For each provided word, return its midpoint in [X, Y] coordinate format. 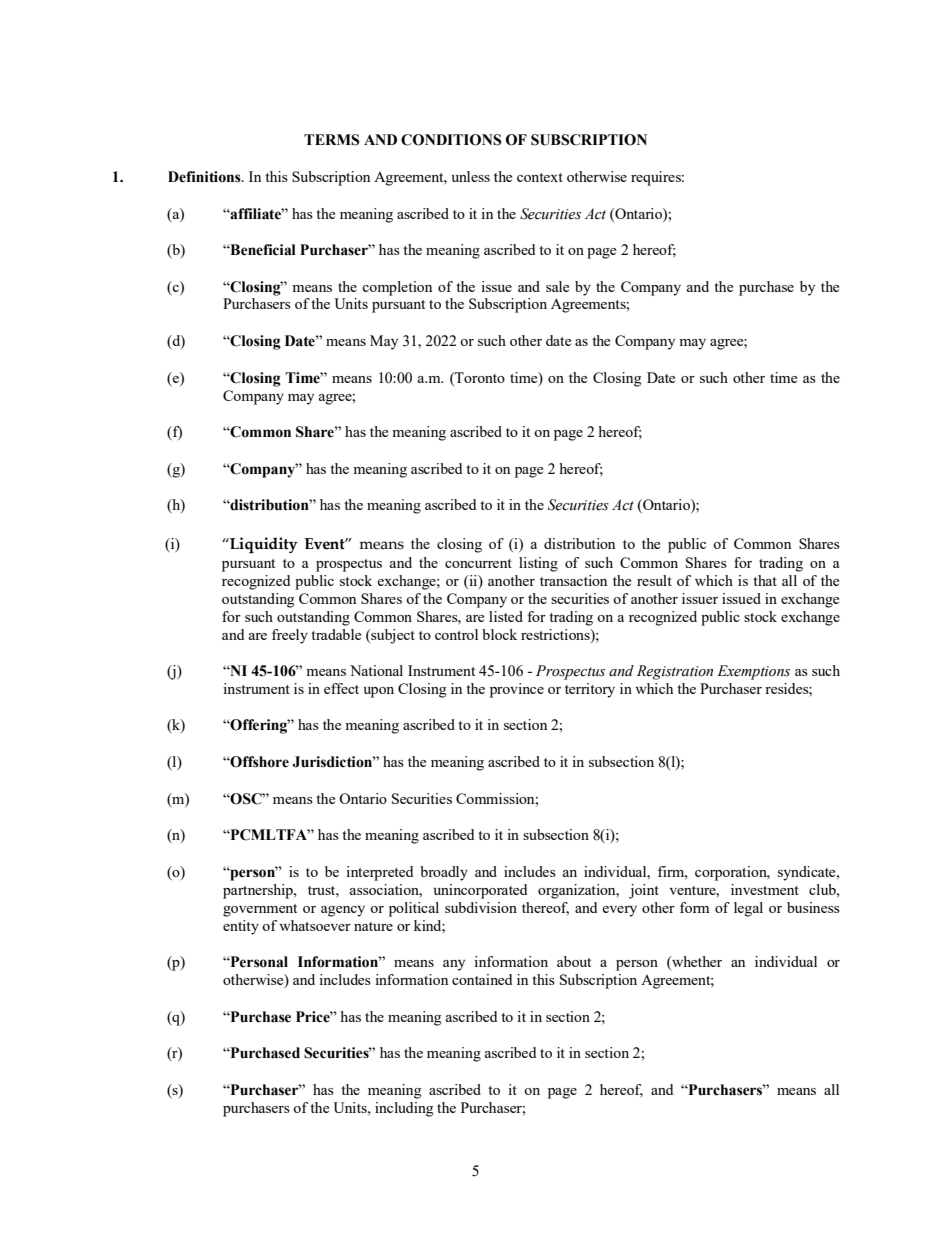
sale [557, 286]
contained [482, 979]
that [765, 580]
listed [506, 616]
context [540, 177]
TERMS [331, 140]
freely [290, 636]
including [404, 1109]
